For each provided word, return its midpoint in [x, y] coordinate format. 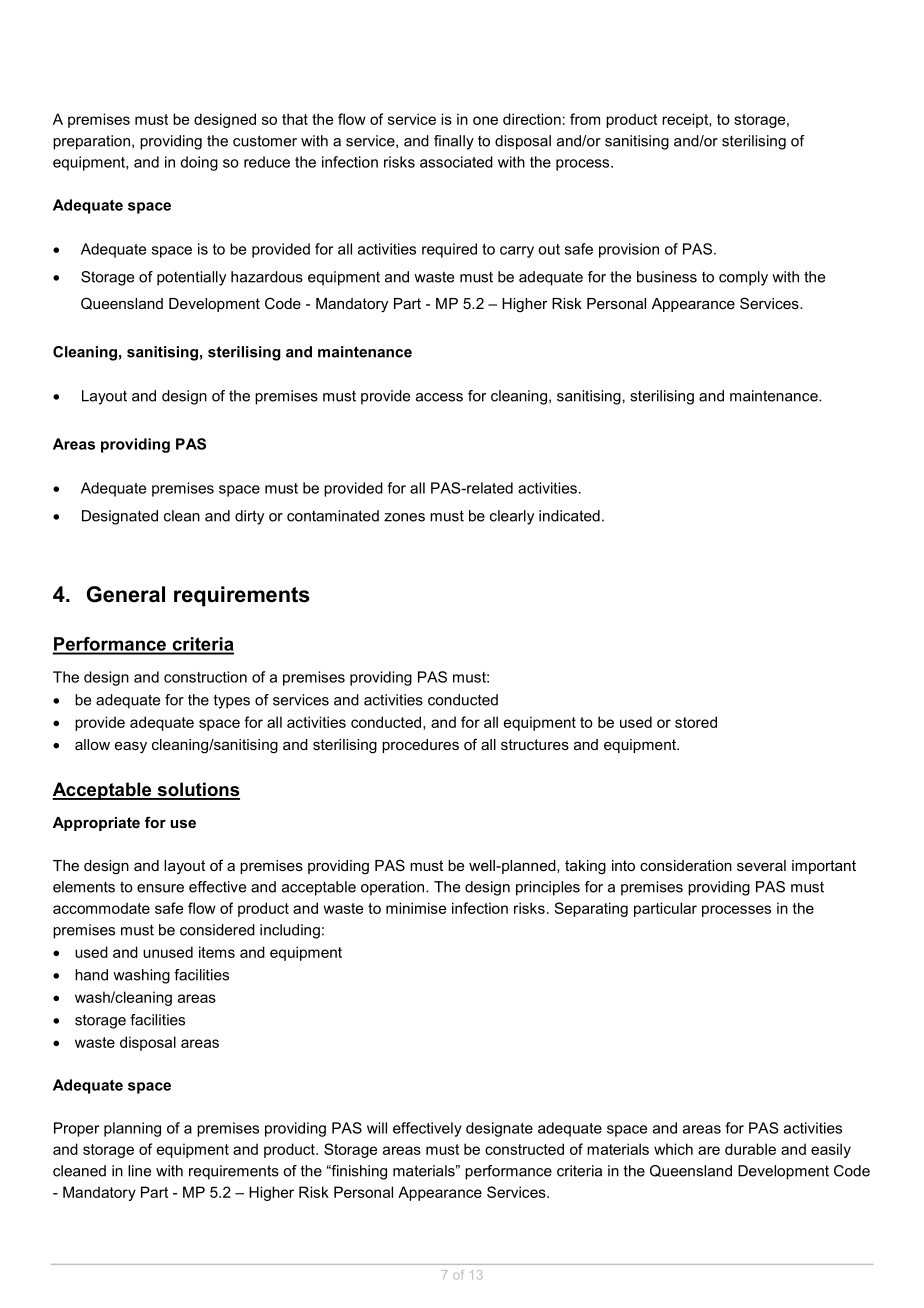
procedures [420, 746]
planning [132, 1129]
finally [454, 142]
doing [199, 163]
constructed [524, 1149]
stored [696, 722]
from [585, 119]
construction [205, 677]
